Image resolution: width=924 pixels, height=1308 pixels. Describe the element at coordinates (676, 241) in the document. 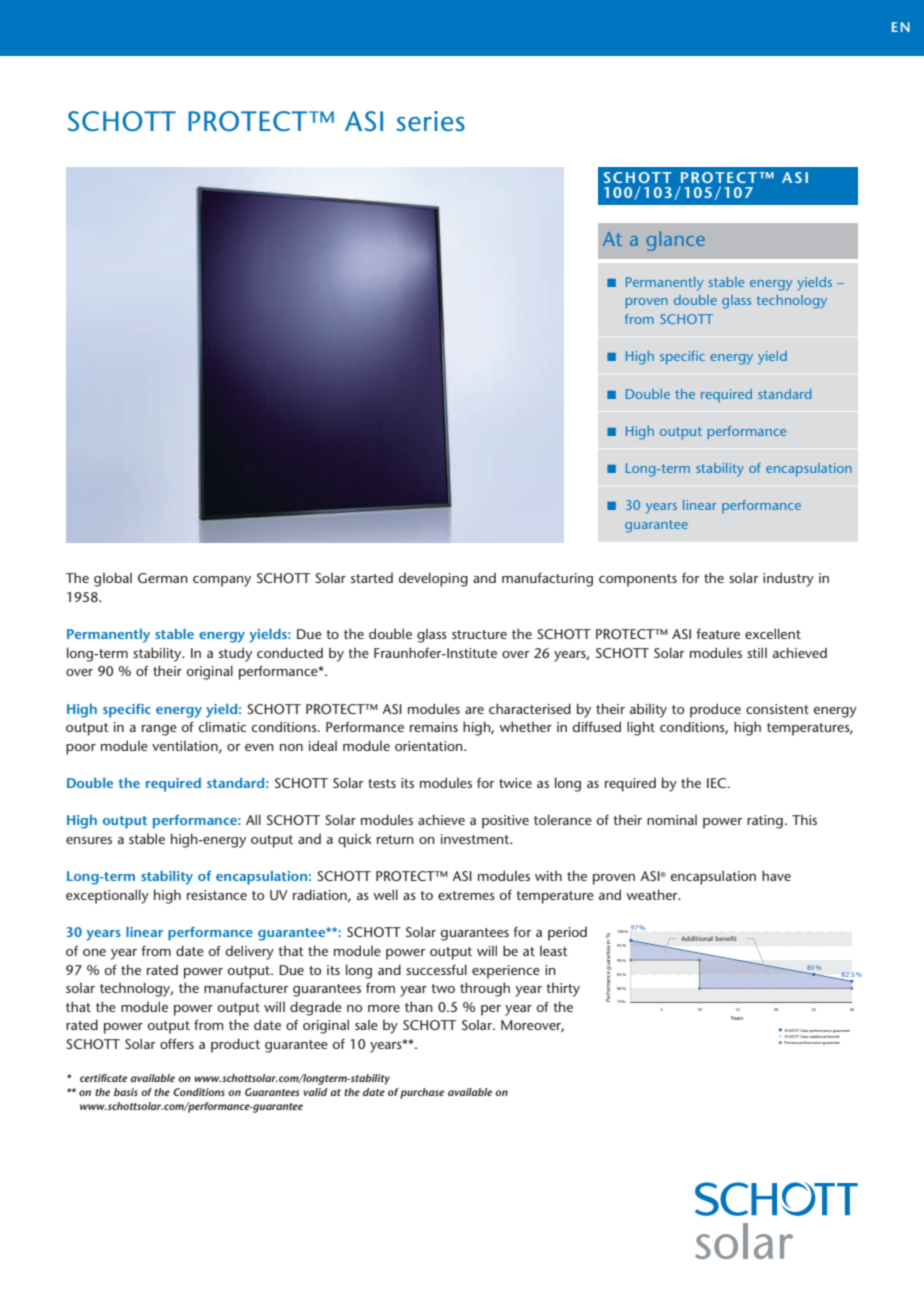

I see `glance` at that location.
